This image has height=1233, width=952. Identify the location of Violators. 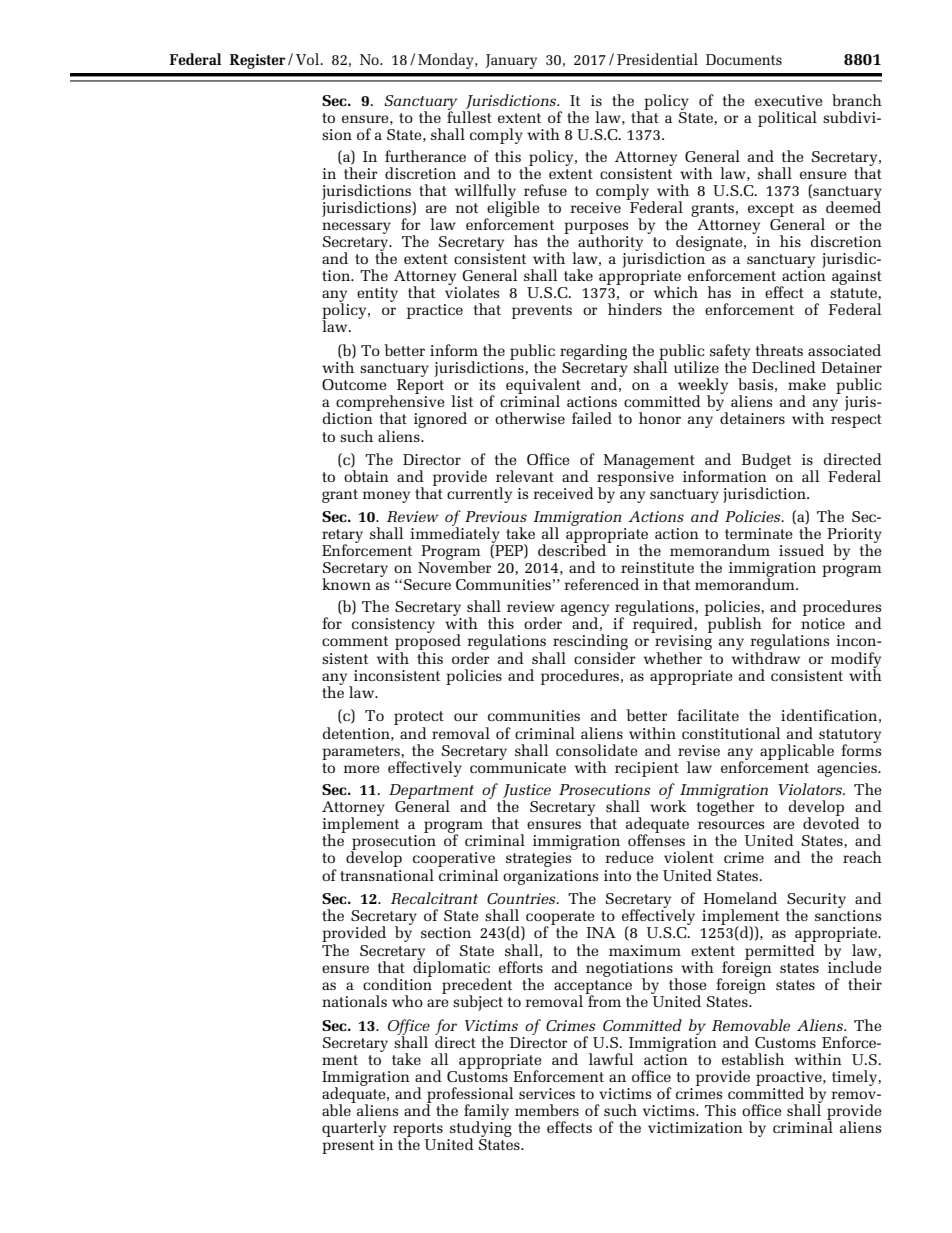
(811, 789).
